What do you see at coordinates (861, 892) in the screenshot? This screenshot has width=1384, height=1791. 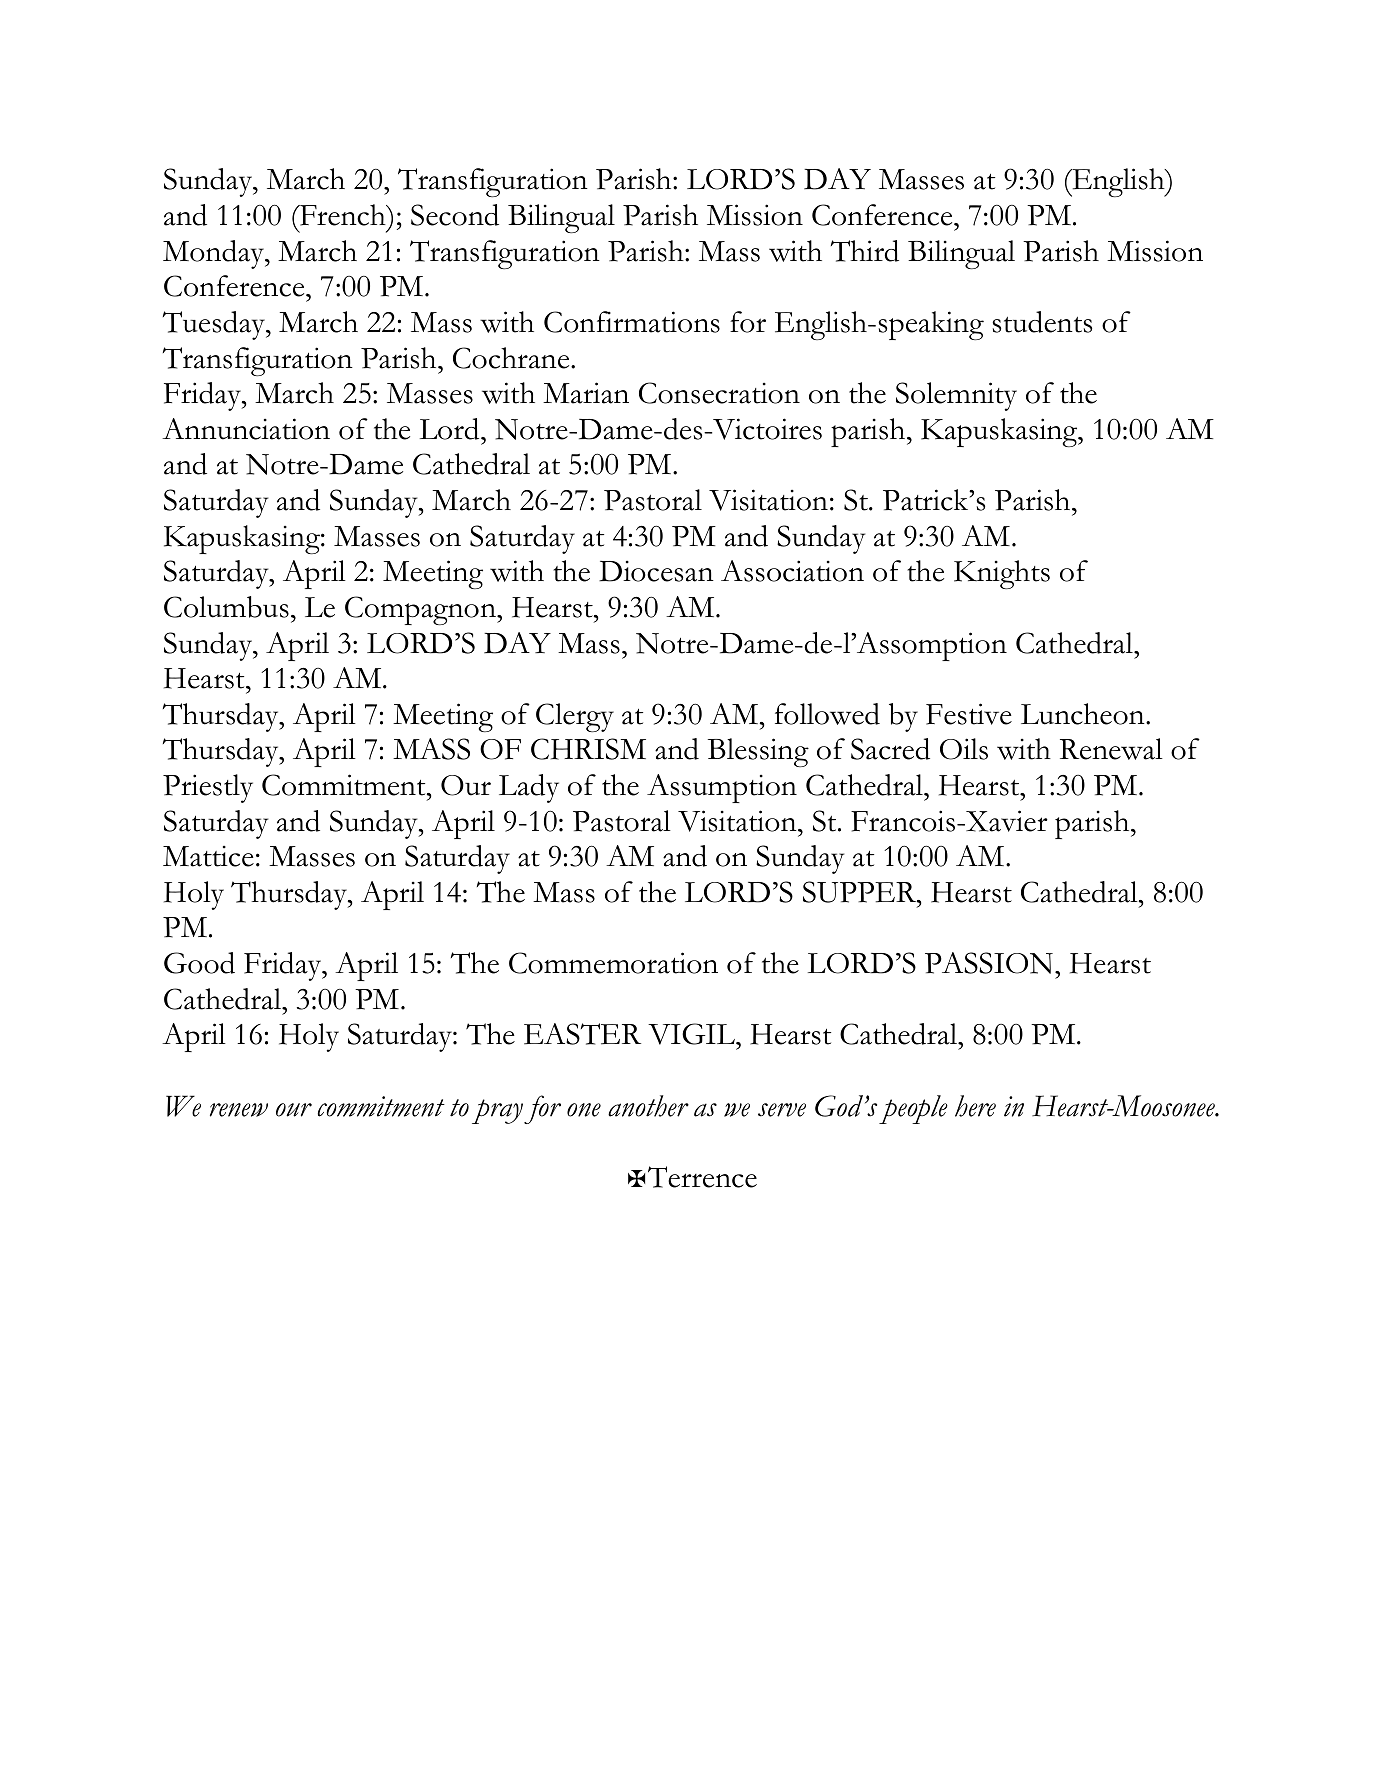 I see `SUPPER` at bounding box center [861, 892].
